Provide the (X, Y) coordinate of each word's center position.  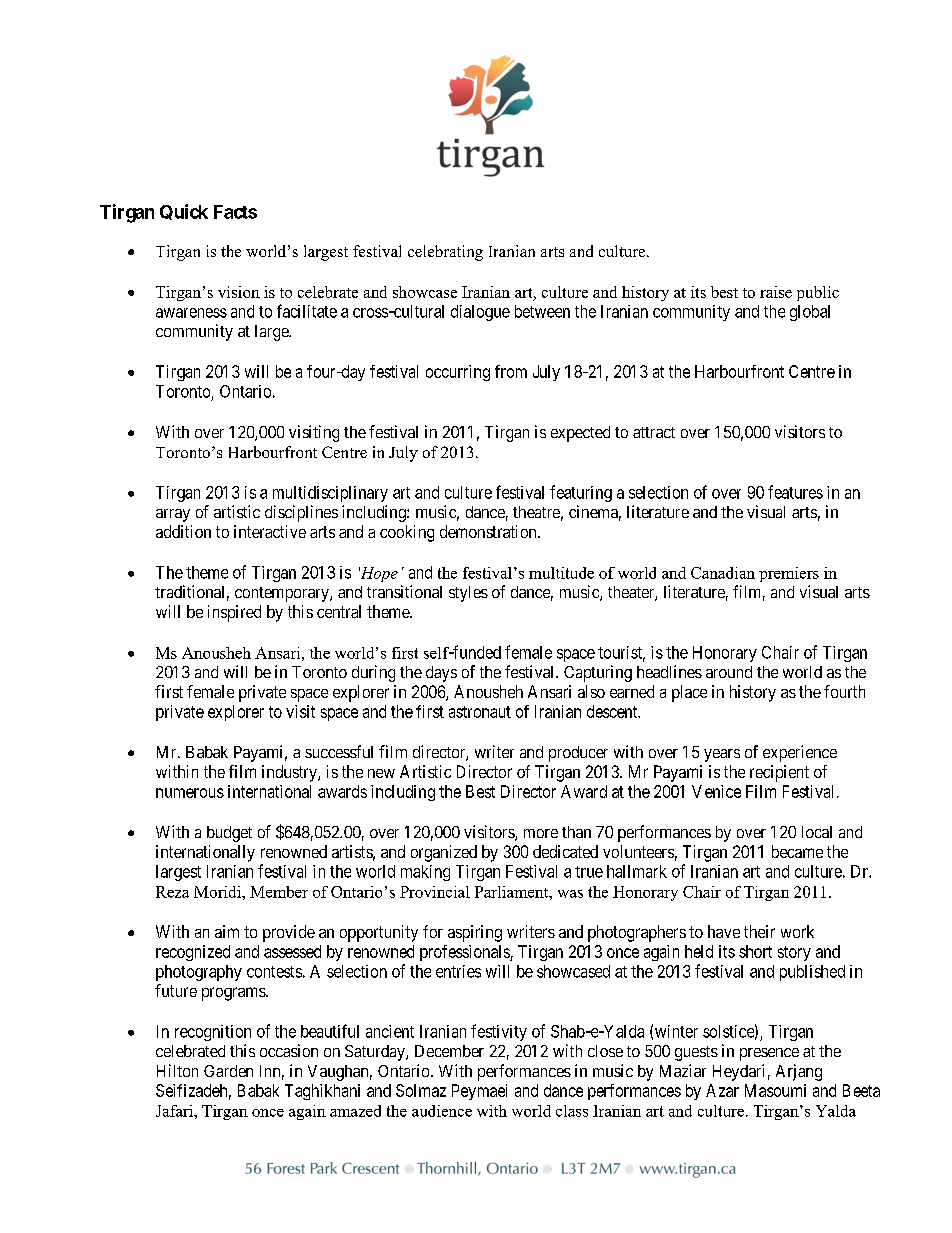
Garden (228, 1071)
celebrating (445, 253)
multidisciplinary (330, 494)
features (795, 492)
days (441, 674)
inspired (234, 613)
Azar (722, 1090)
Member (279, 892)
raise (776, 292)
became (797, 851)
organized (444, 853)
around (729, 672)
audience (442, 1111)
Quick (184, 212)
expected (580, 434)
